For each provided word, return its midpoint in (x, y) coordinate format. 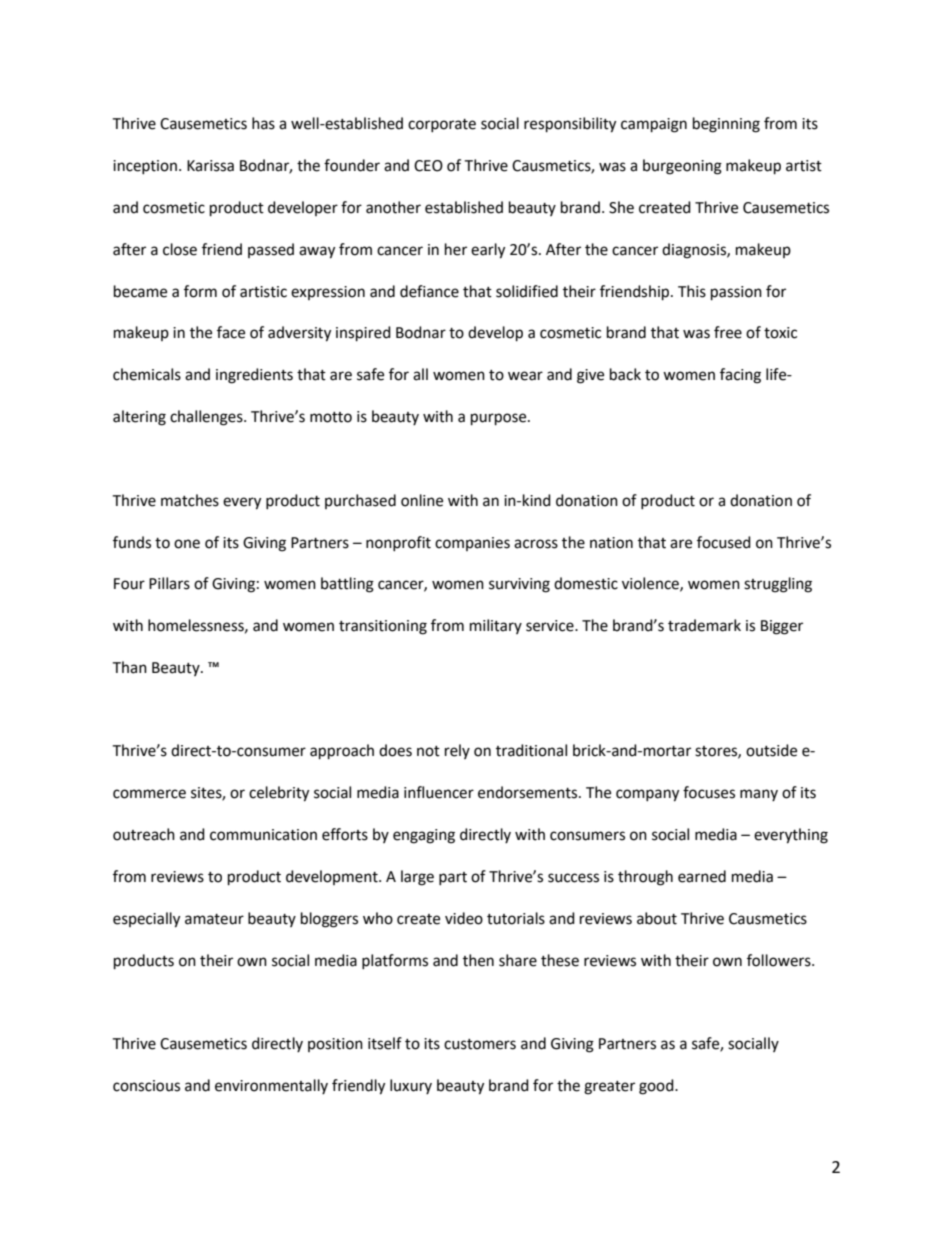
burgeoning (682, 167)
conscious (146, 1086)
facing (740, 376)
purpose (500, 419)
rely (457, 751)
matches (190, 500)
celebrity (279, 794)
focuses (709, 792)
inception (145, 167)
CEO (428, 166)
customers (480, 1044)
